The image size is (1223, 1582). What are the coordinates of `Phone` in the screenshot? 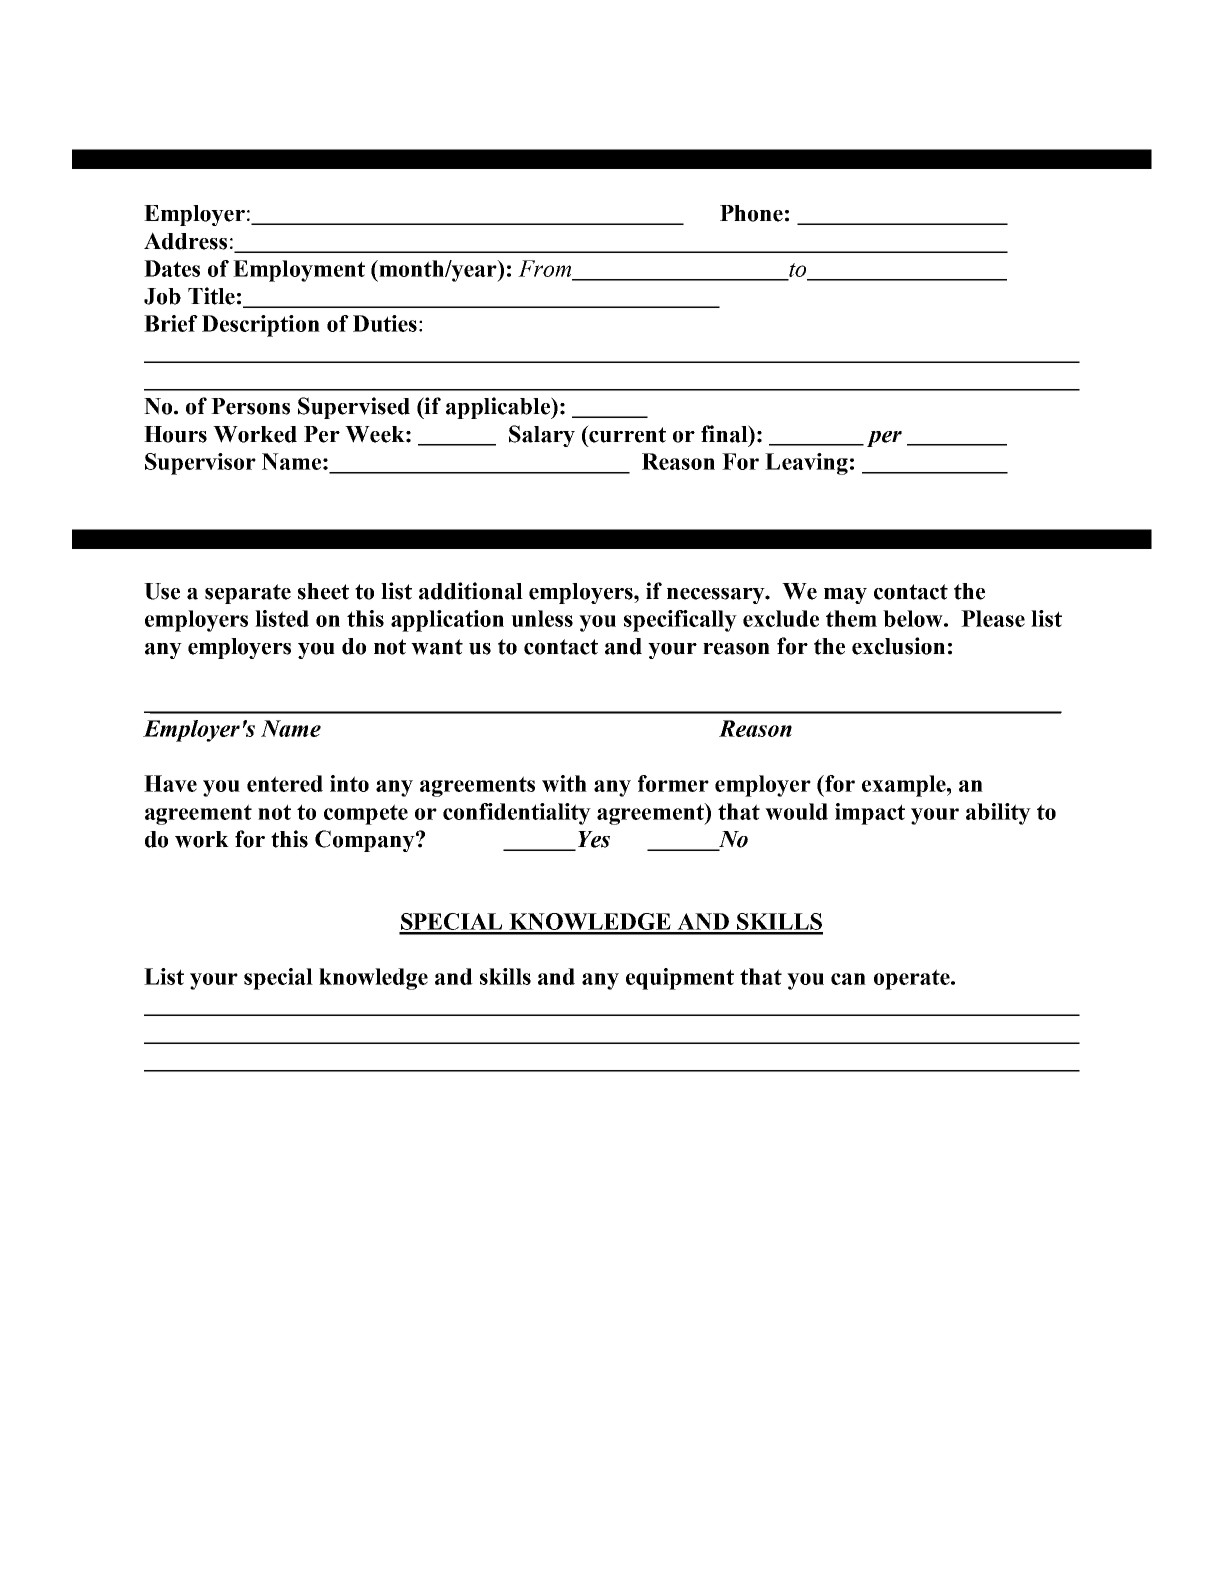 It's located at (751, 213).
